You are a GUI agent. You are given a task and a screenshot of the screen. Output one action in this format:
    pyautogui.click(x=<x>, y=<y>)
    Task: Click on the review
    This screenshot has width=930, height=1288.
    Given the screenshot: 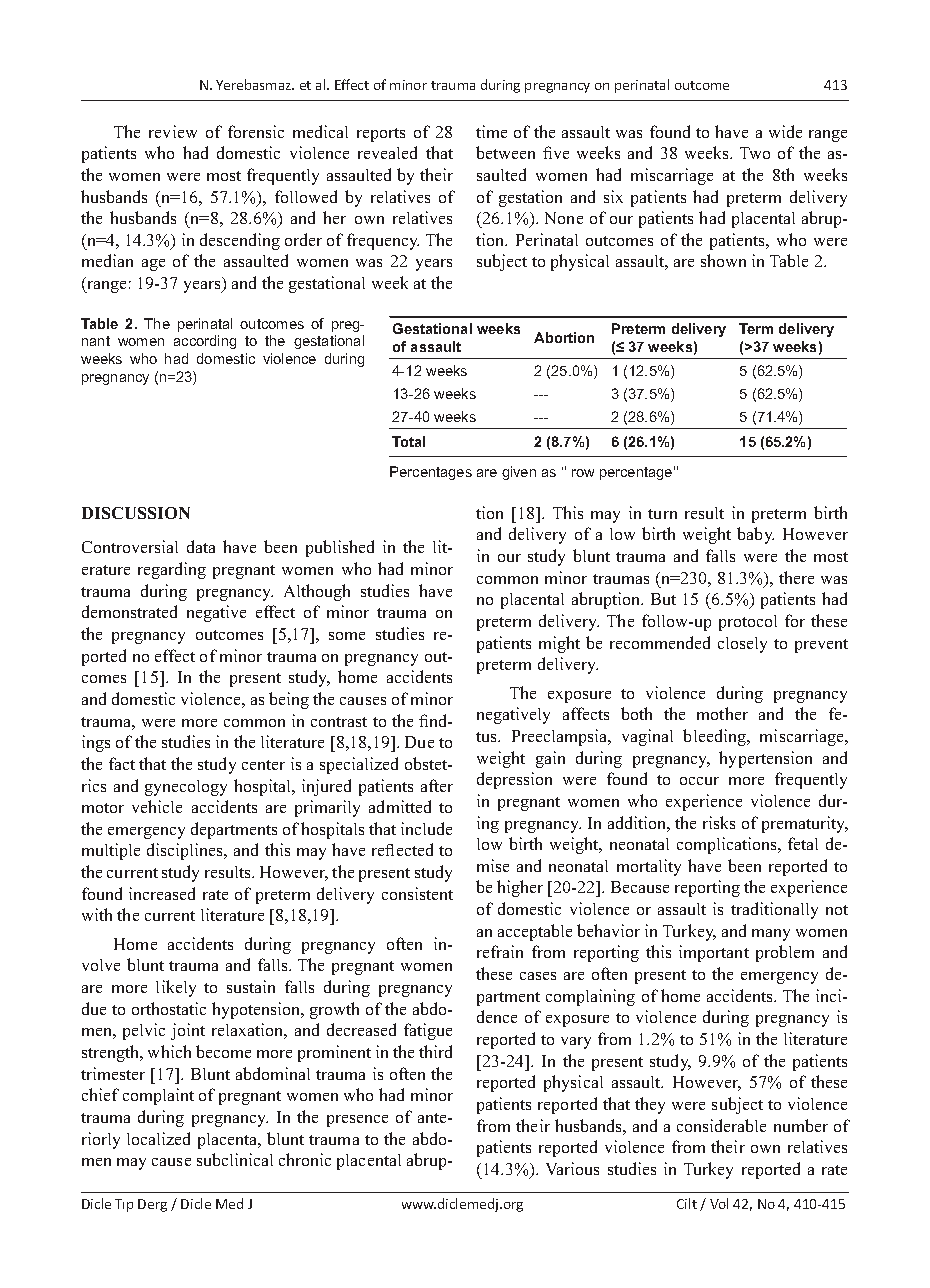 What is the action you would take?
    pyautogui.click(x=173, y=131)
